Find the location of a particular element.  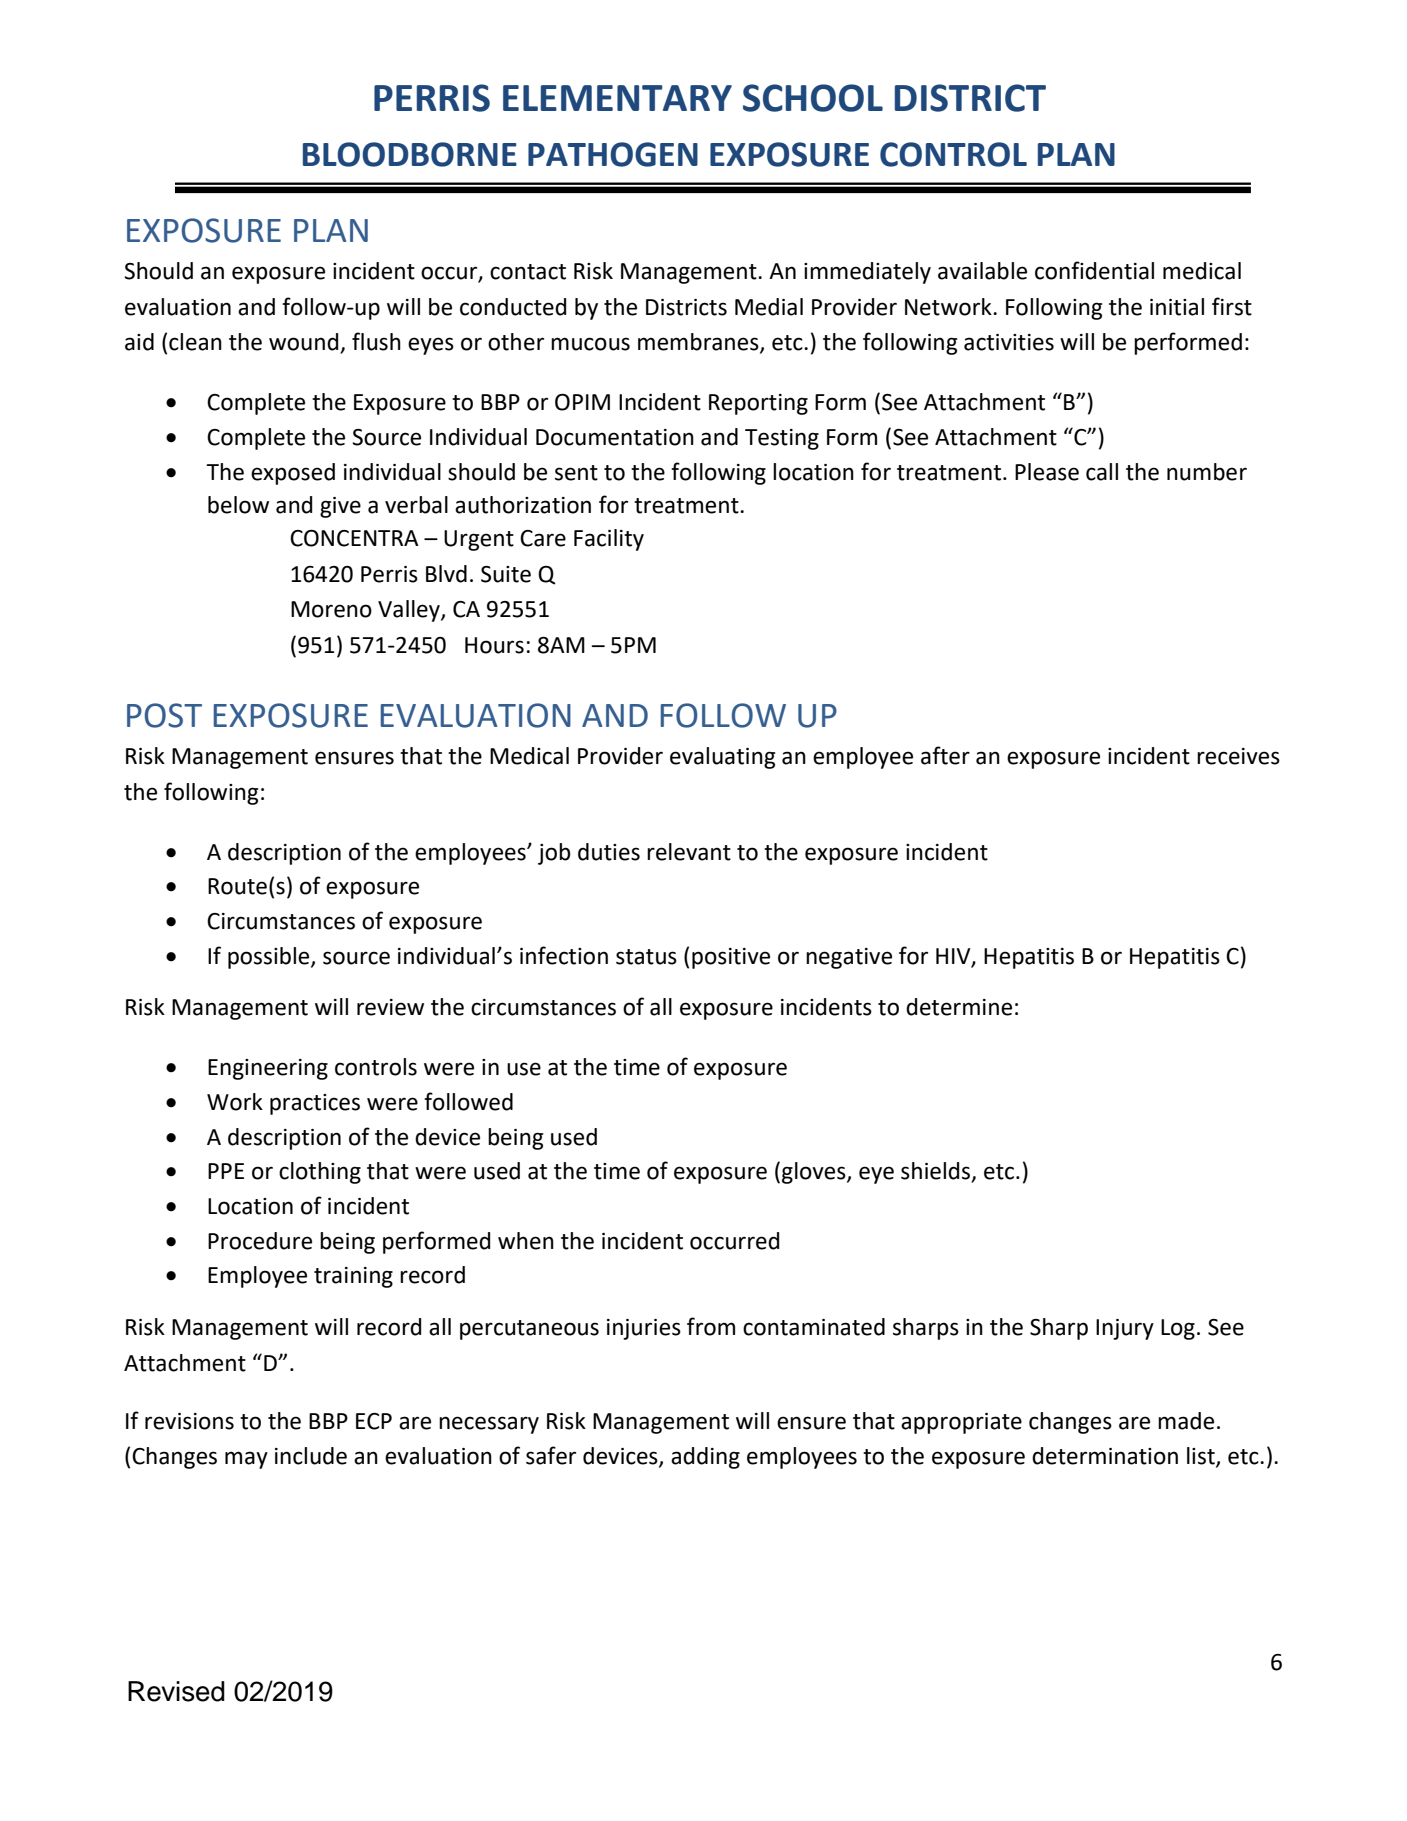

Procedure is located at coordinates (260, 1241).
